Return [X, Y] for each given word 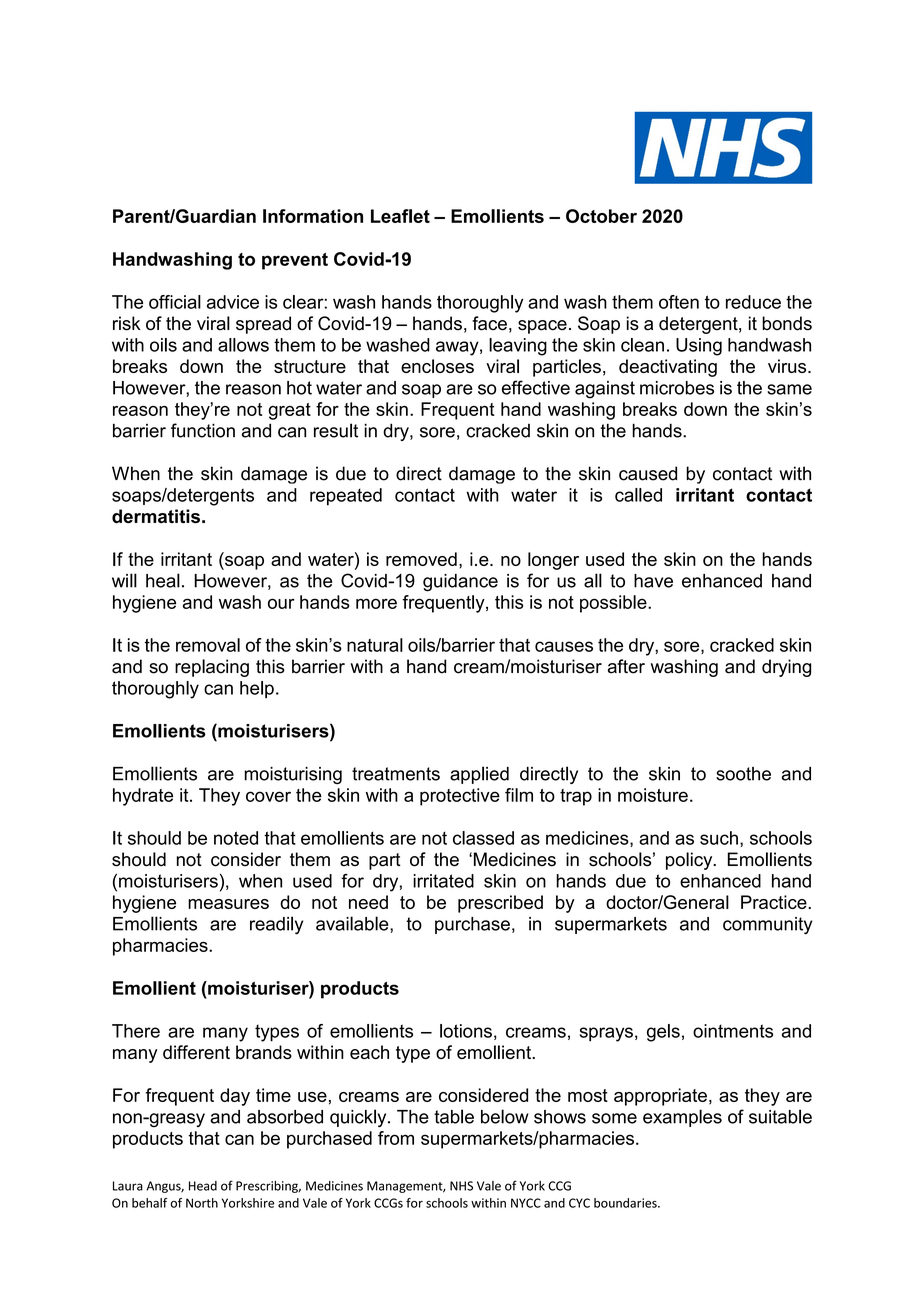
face [489, 323]
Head [203, 1186]
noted [236, 838]
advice [233, 302]
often [679, 302]
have [653, 581]
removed [421, 559]
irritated [443, 881]
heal [163, 580]
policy [690, 861]
